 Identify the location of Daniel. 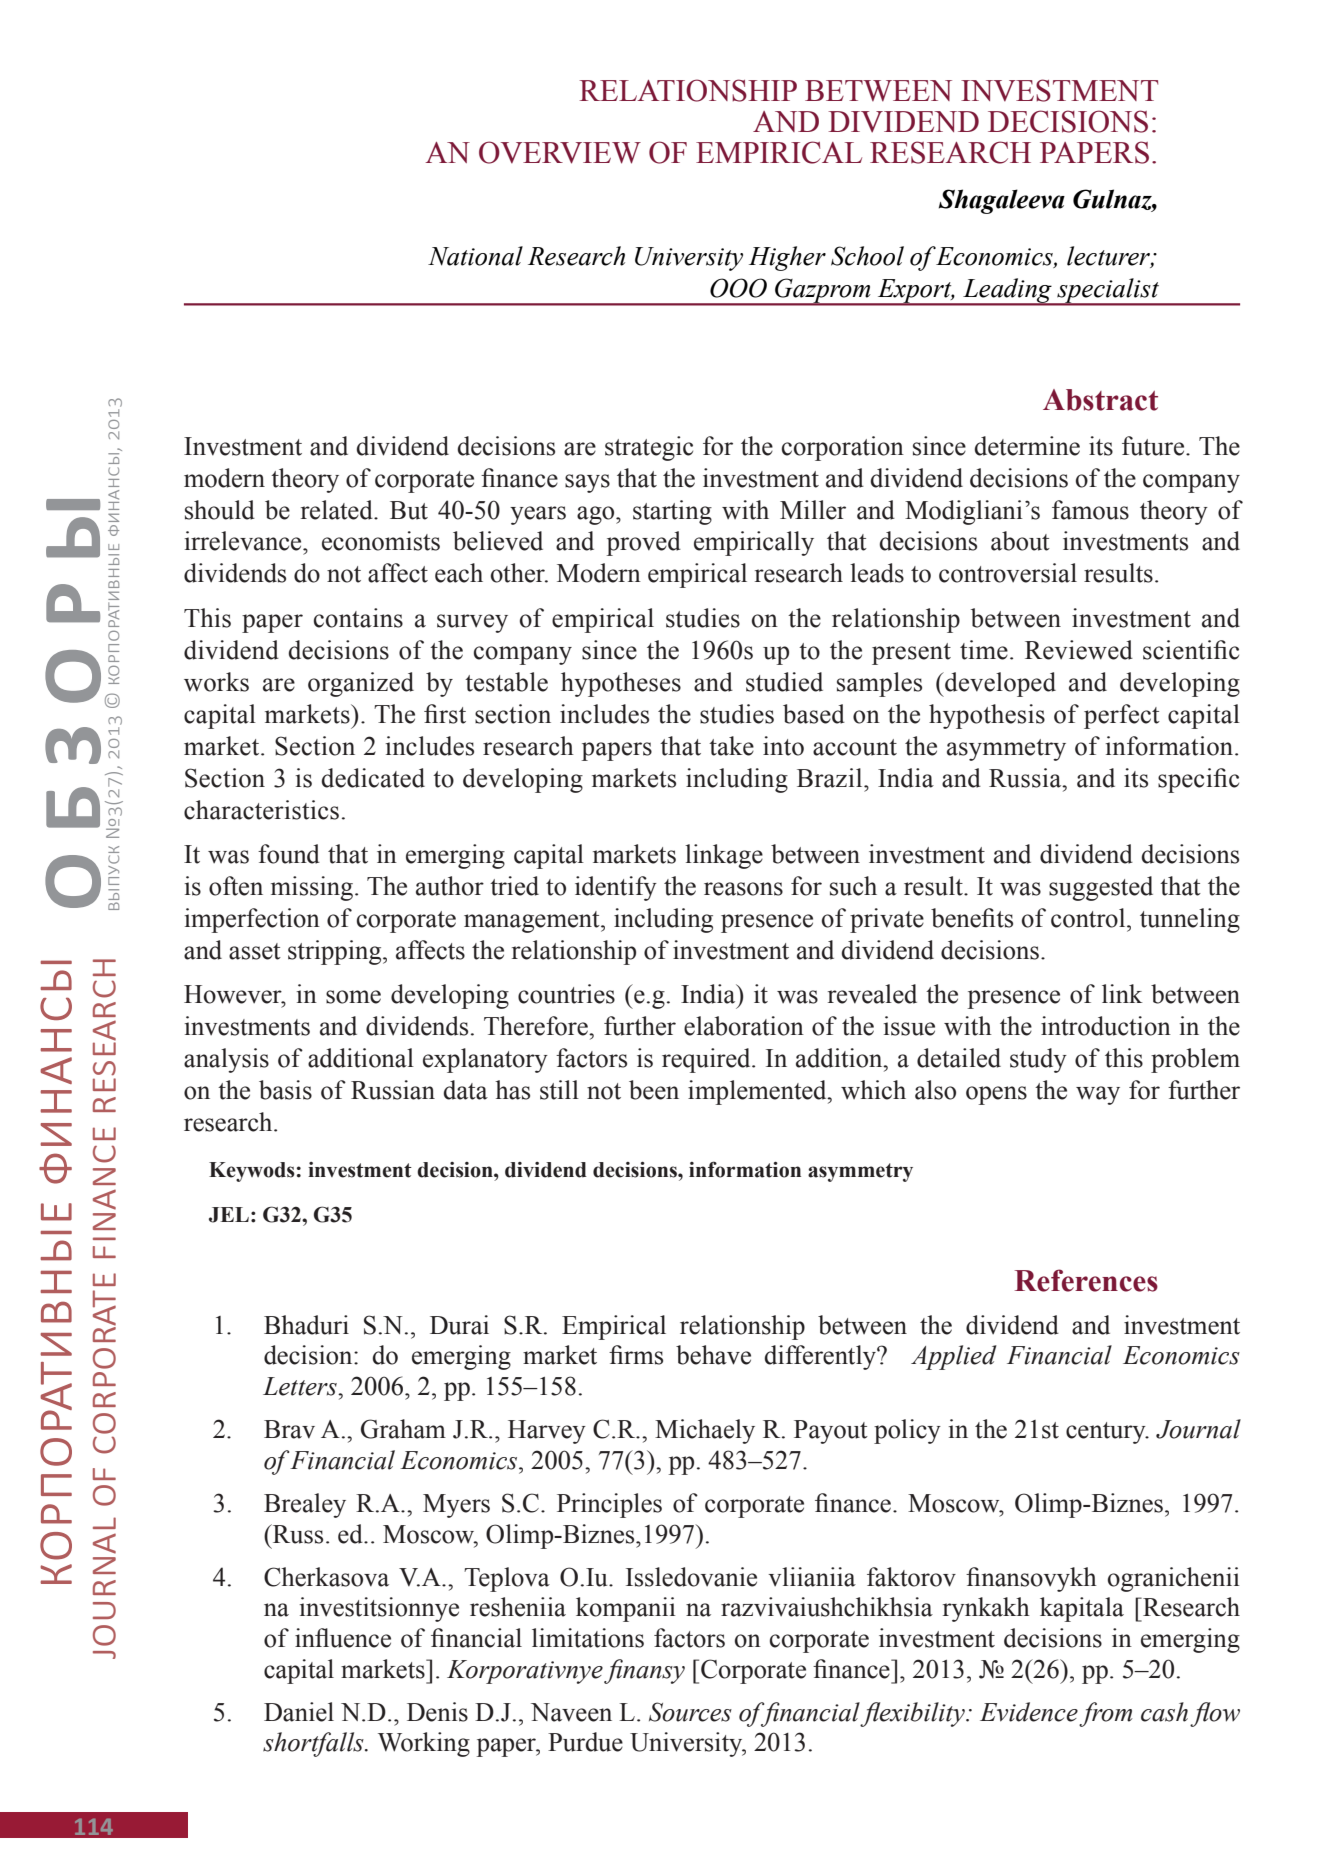
(299, 1712).
